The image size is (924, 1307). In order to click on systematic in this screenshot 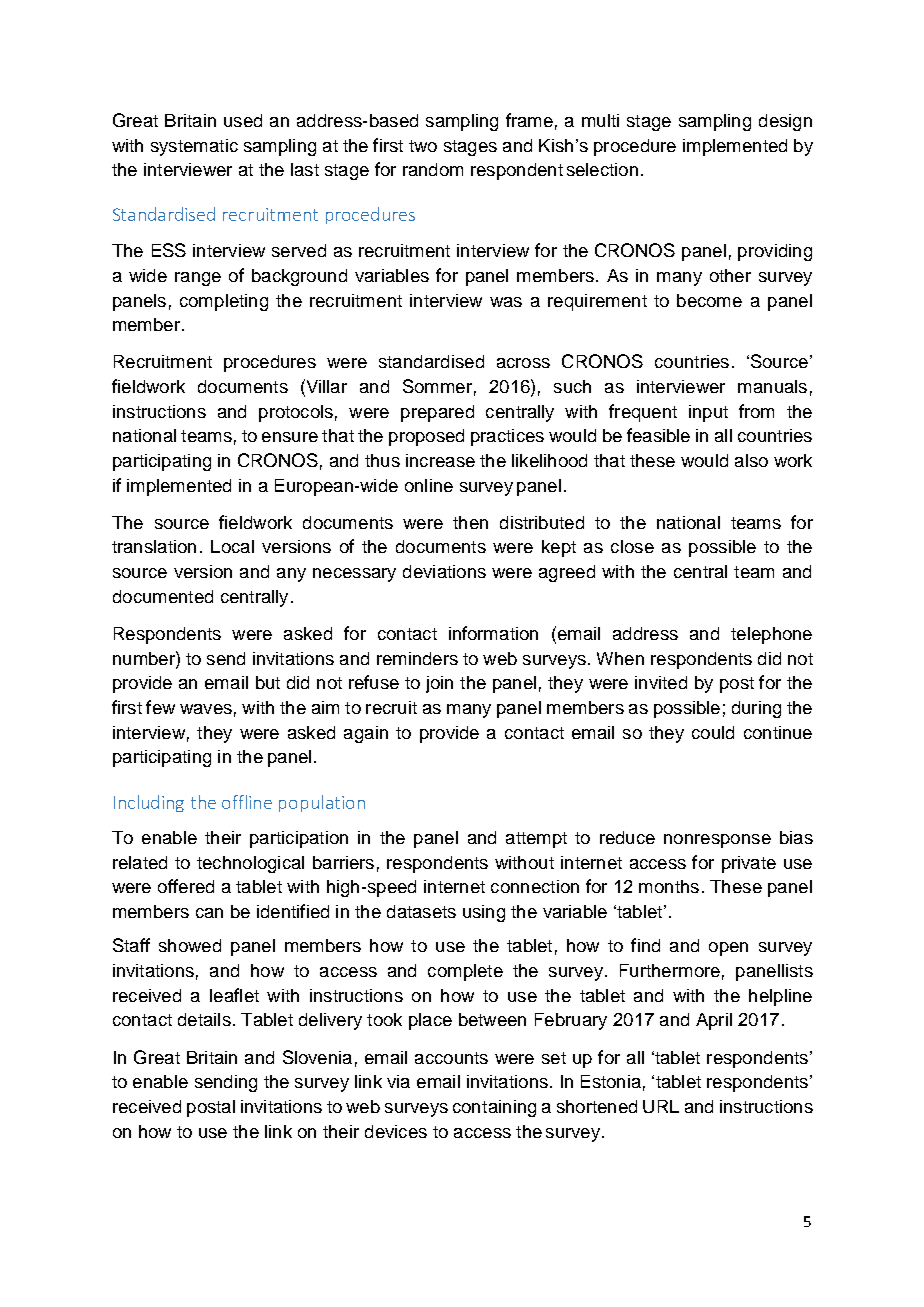, I will do `click(194, 147)`.
